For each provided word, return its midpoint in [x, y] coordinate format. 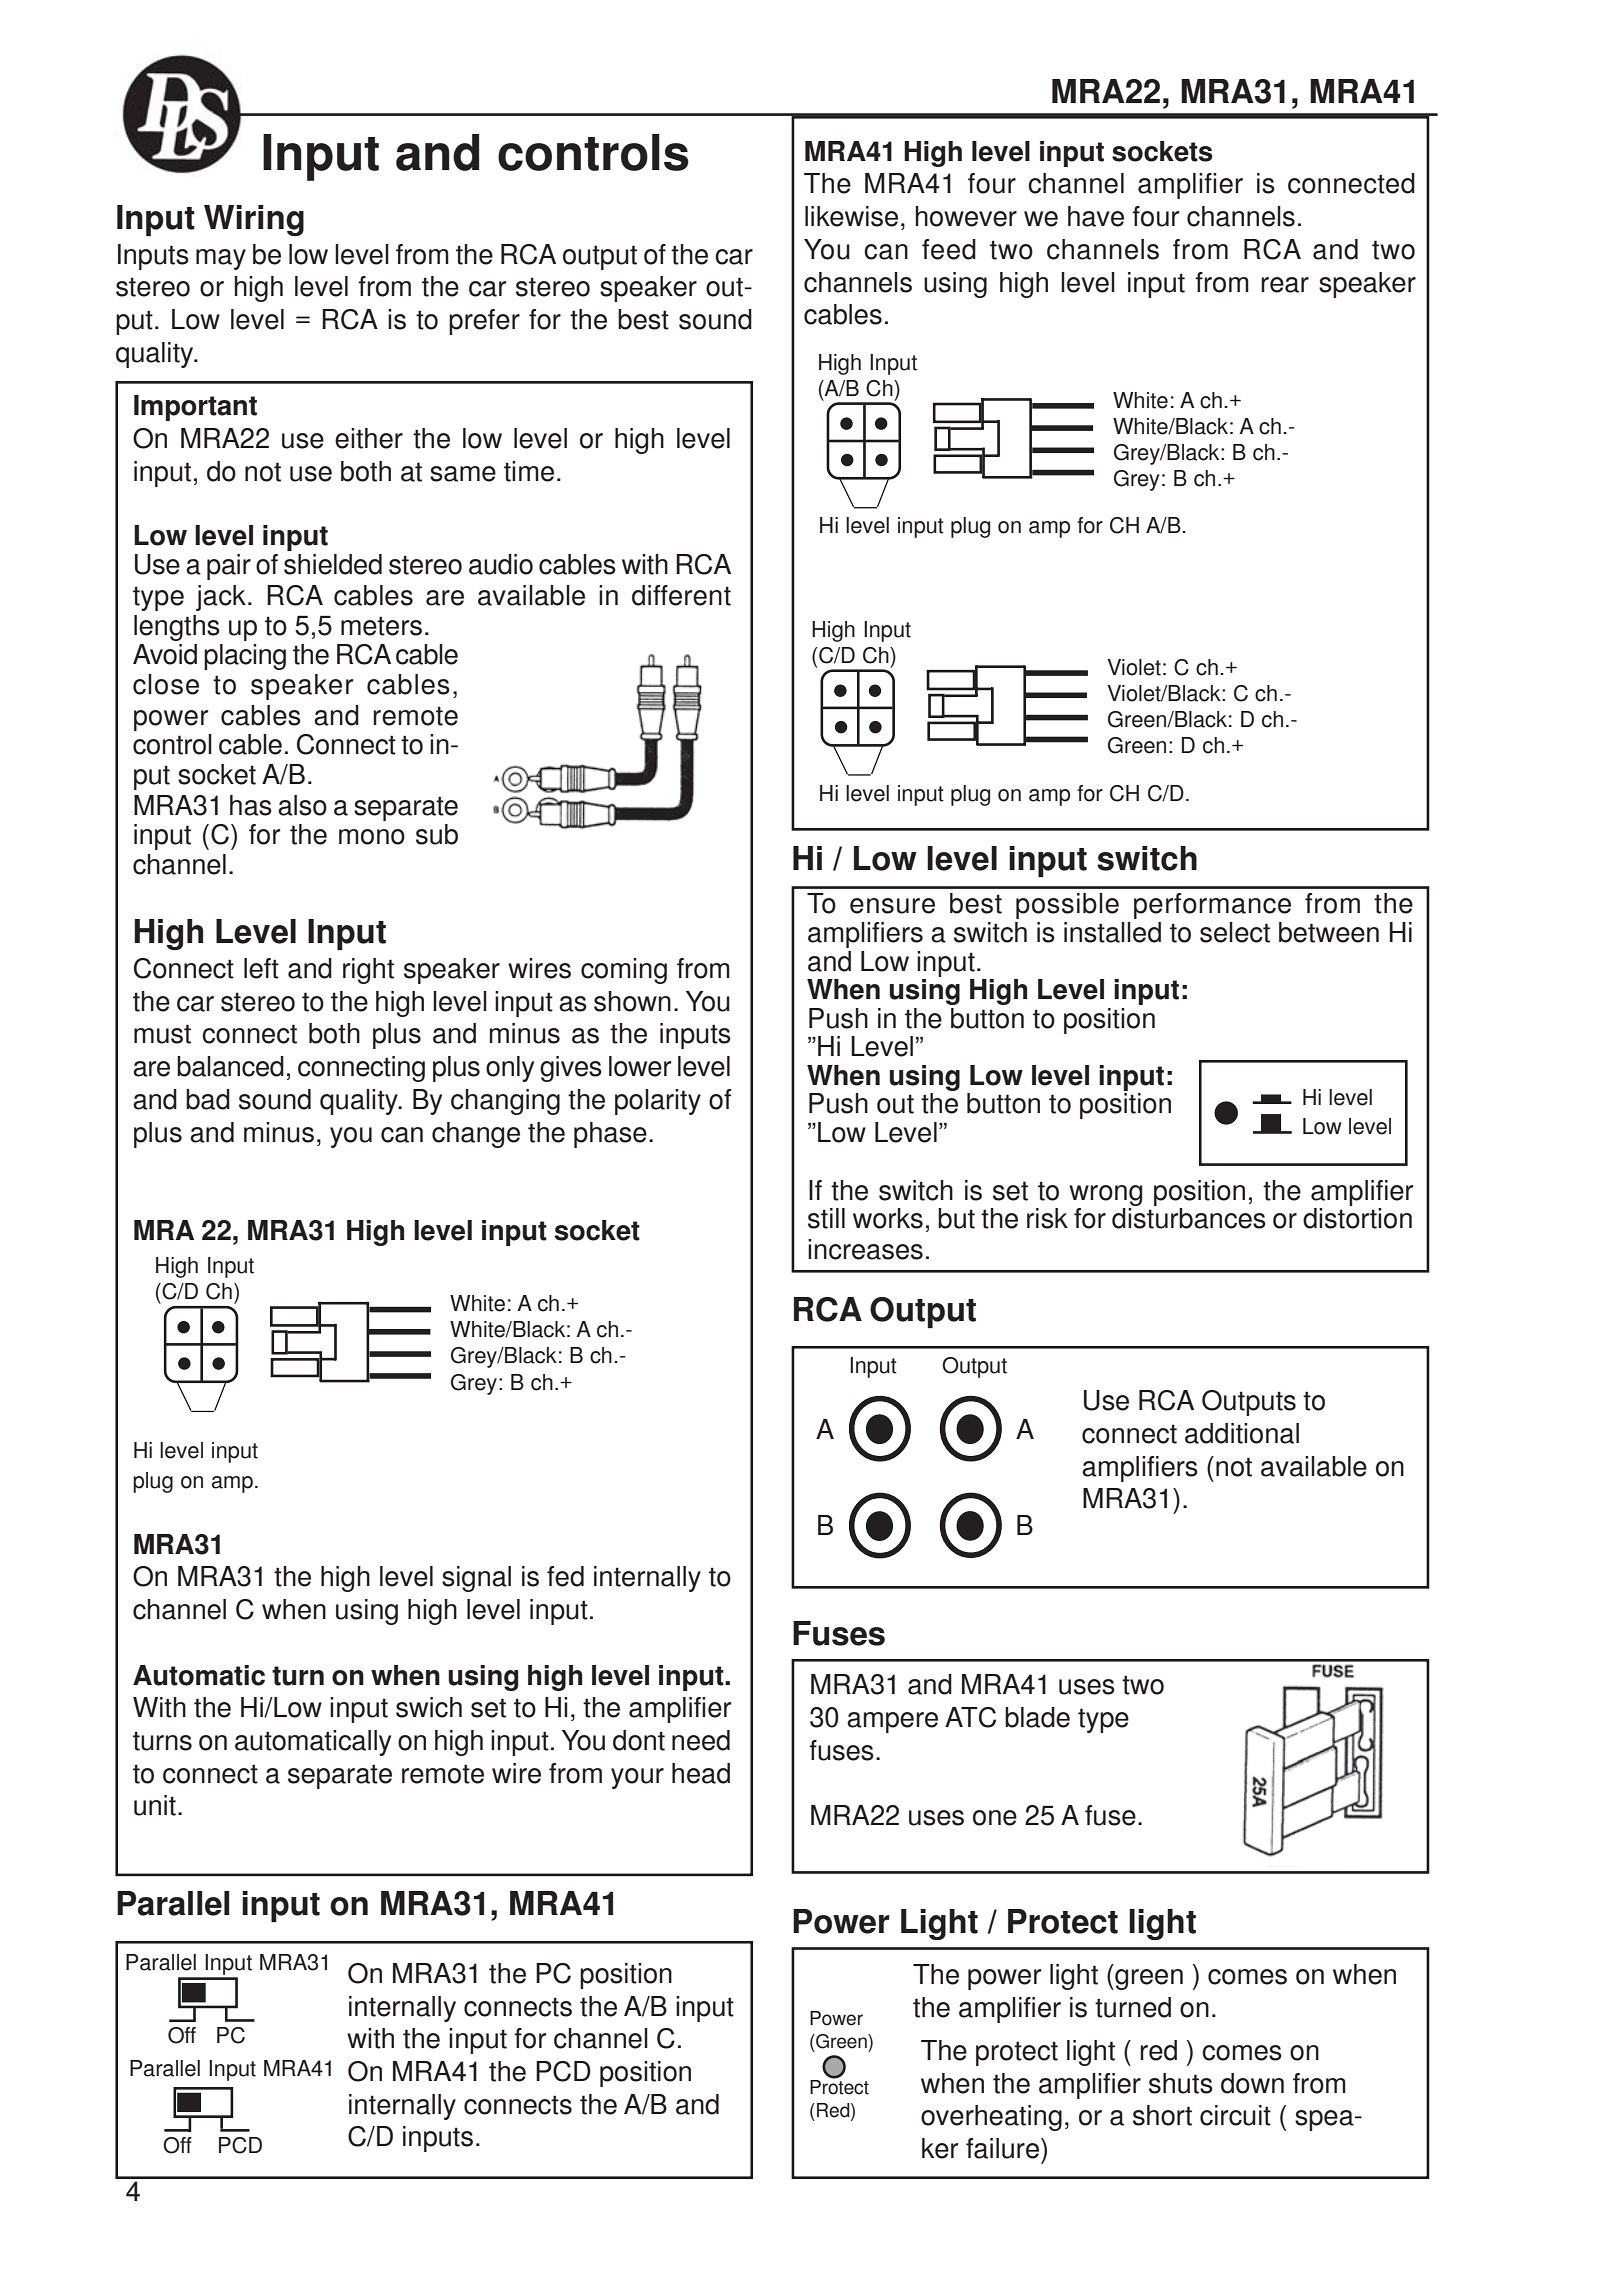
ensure [892, 906]
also [302, 805]
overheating [991, 2118]
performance [1212, 906]
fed [565, 1576]
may [221, 259]
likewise [851, 216]
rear [1285, 285]
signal [476, 1579]
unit [155, 1805]
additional [1242, 1433]
